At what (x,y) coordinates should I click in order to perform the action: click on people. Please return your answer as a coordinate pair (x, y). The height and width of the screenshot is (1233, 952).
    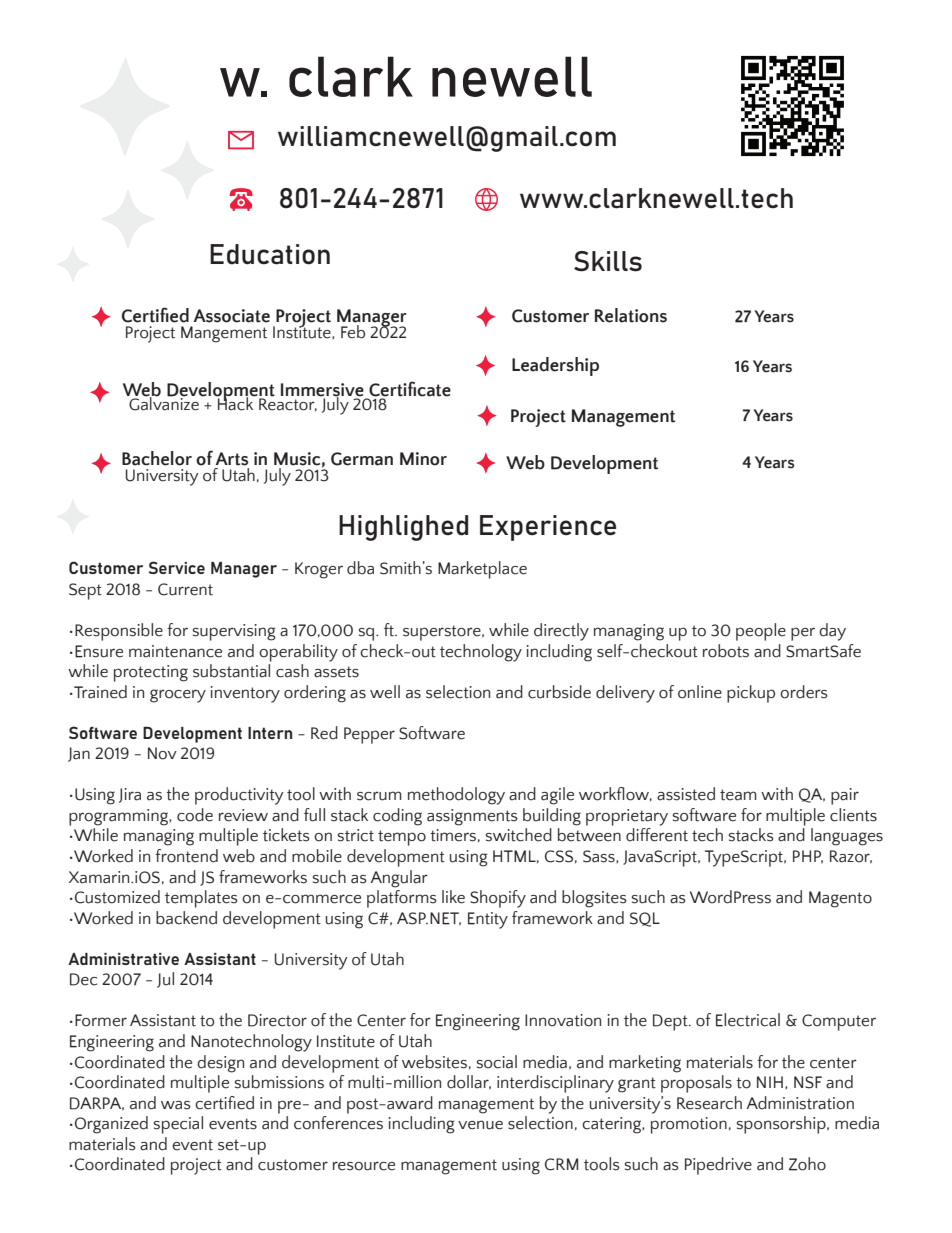
    Looking at the image, I should click on (761, 632).
